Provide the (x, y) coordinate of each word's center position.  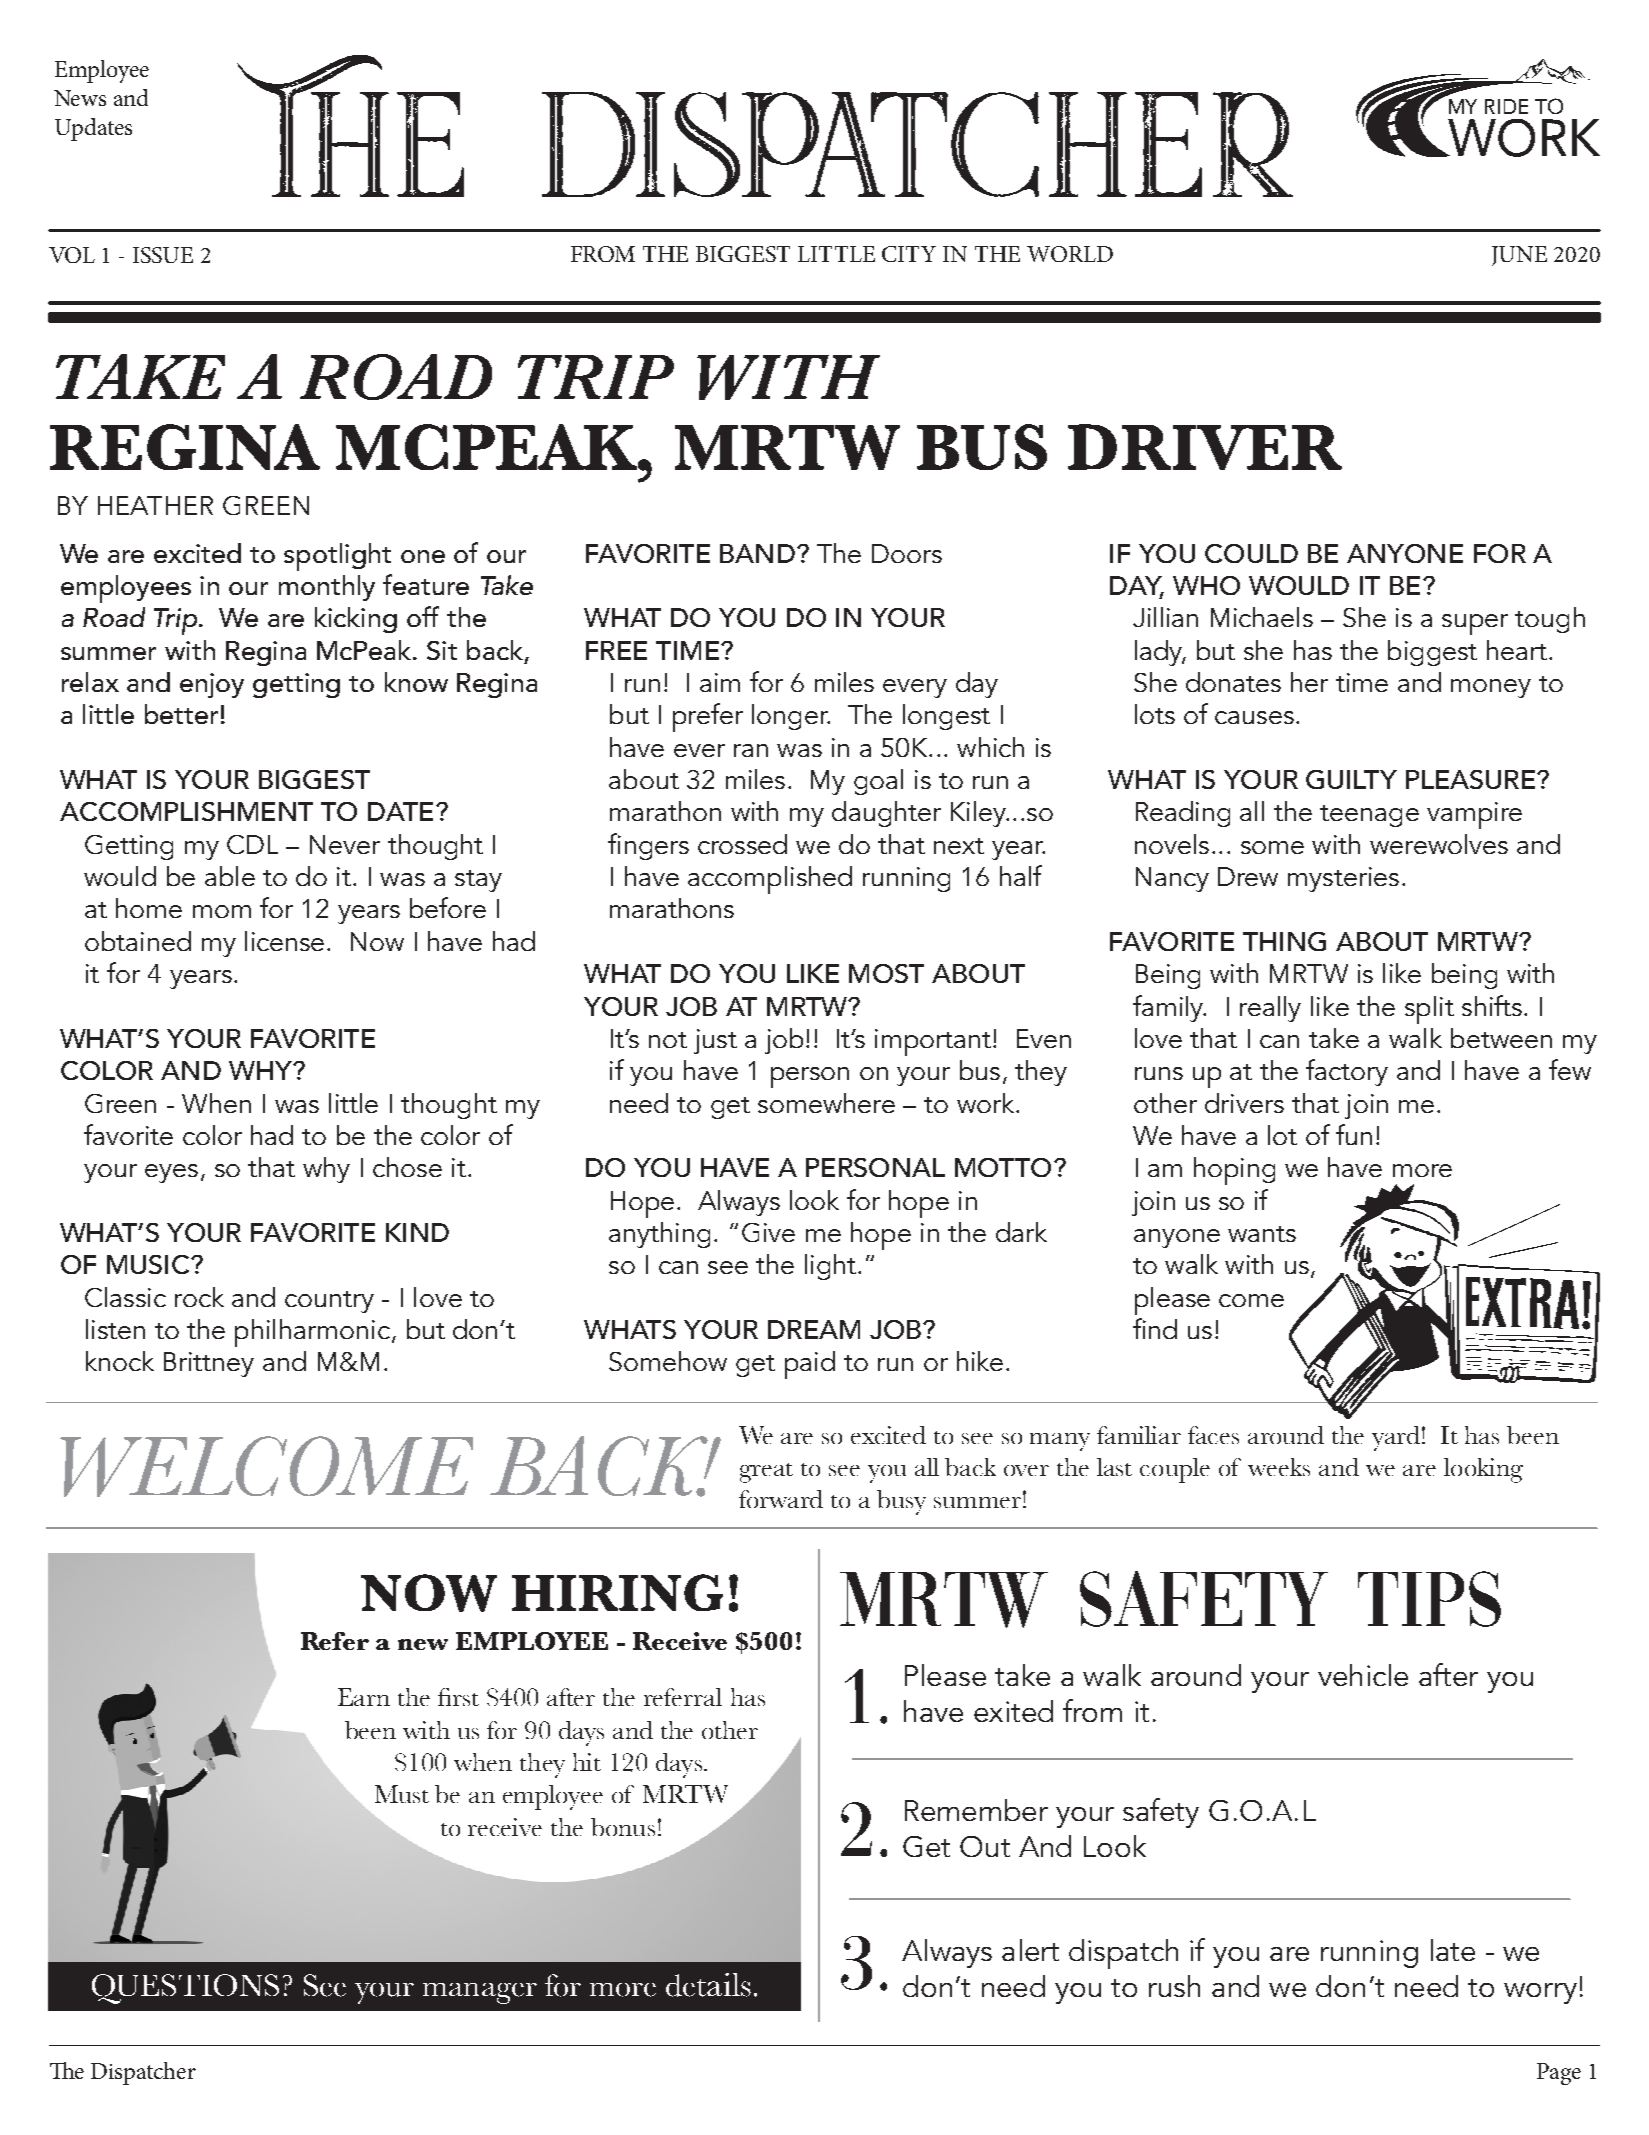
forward (781, 1499)
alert (1030, 1950)
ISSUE (163, 255)
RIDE (1506, 106)
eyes (171, 1173)
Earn (364, 1697)
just (715, 1041)
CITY (909, 254)
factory (1347, 1072)
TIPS (1429, 1599)
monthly (327, 588)
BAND (757, 553)
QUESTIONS (185, 1989)
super (1475, 624)
